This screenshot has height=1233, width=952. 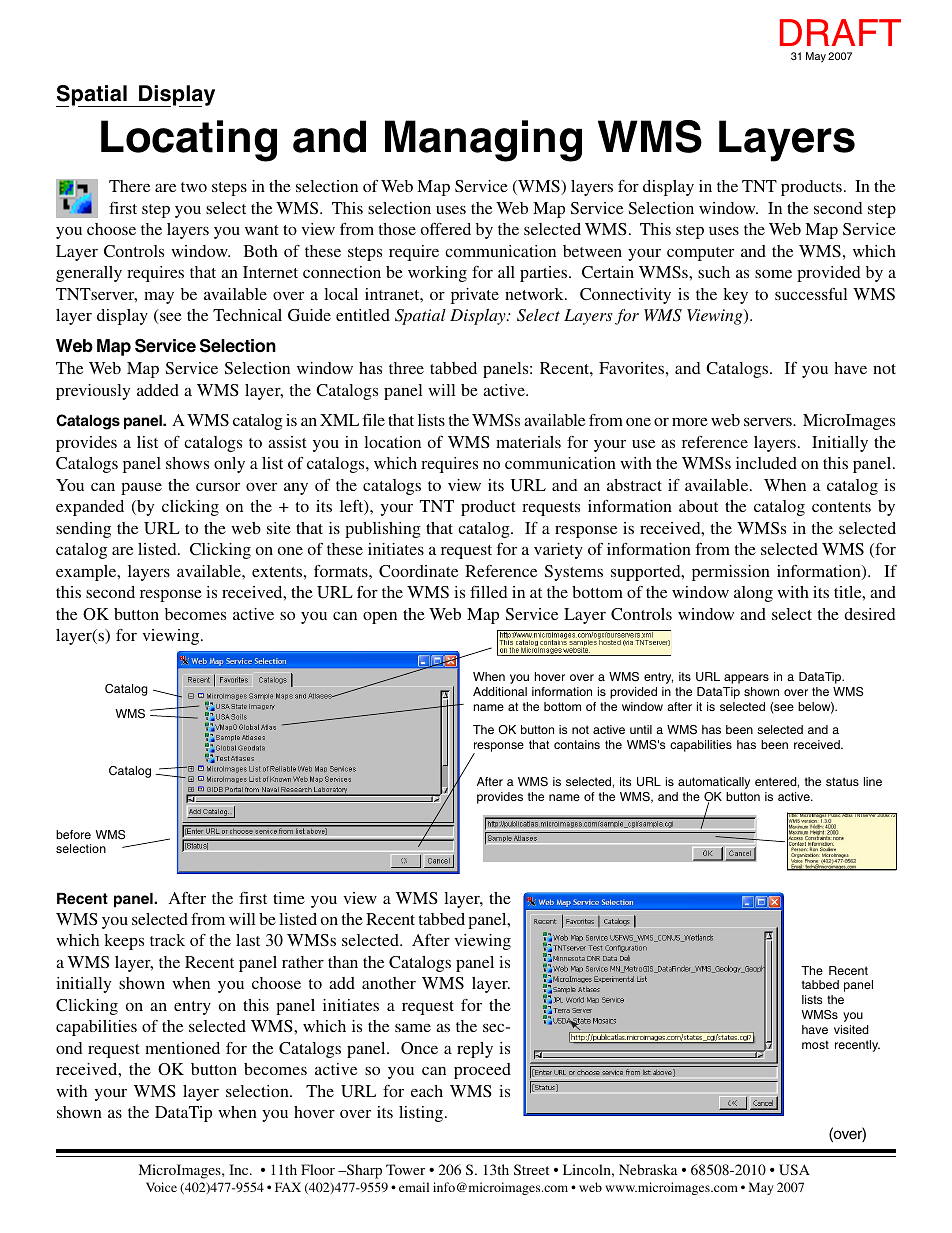 I want to click on successful, so click(x=811, y=294).
